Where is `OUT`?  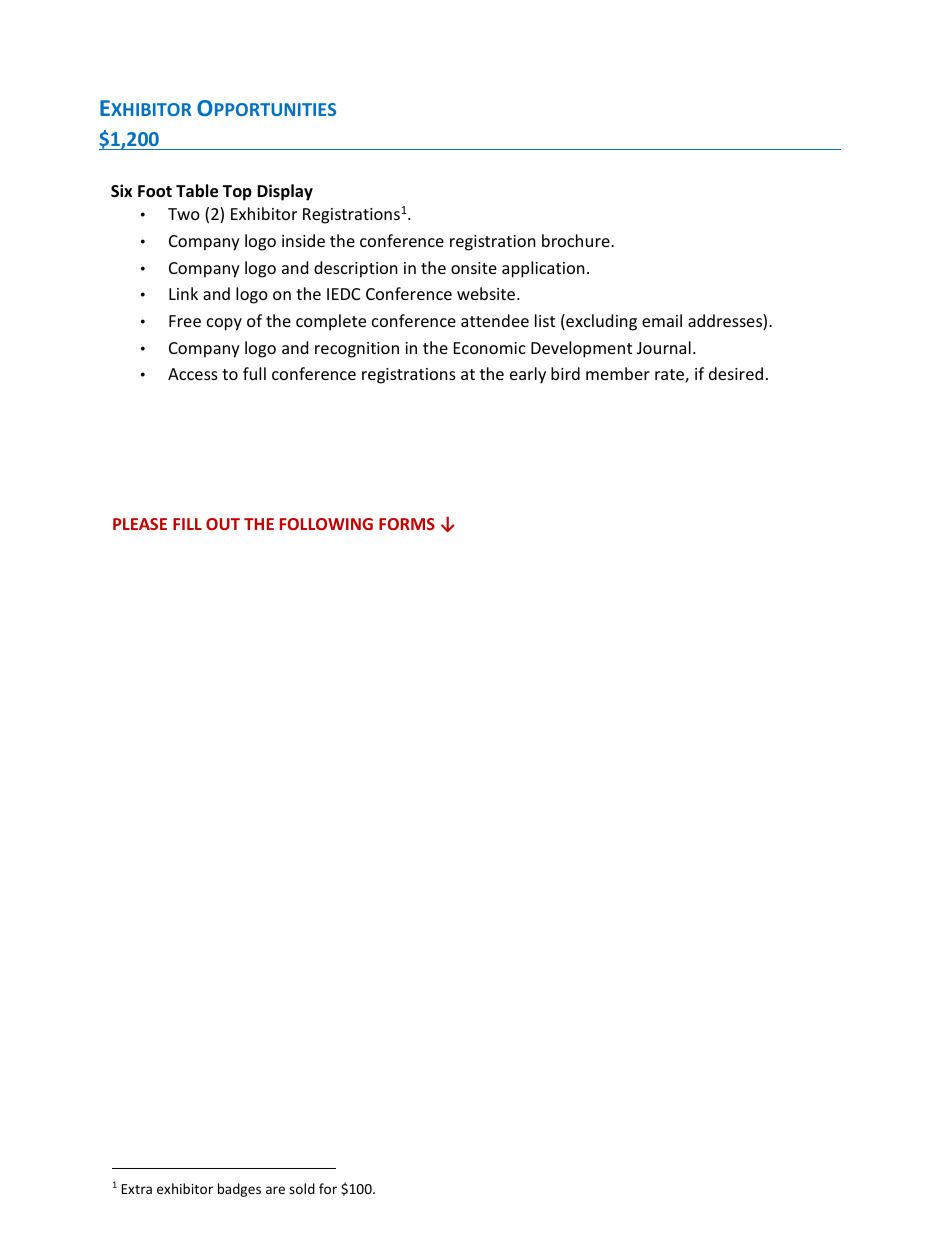 OUT is located at coordinates (223, 524).
